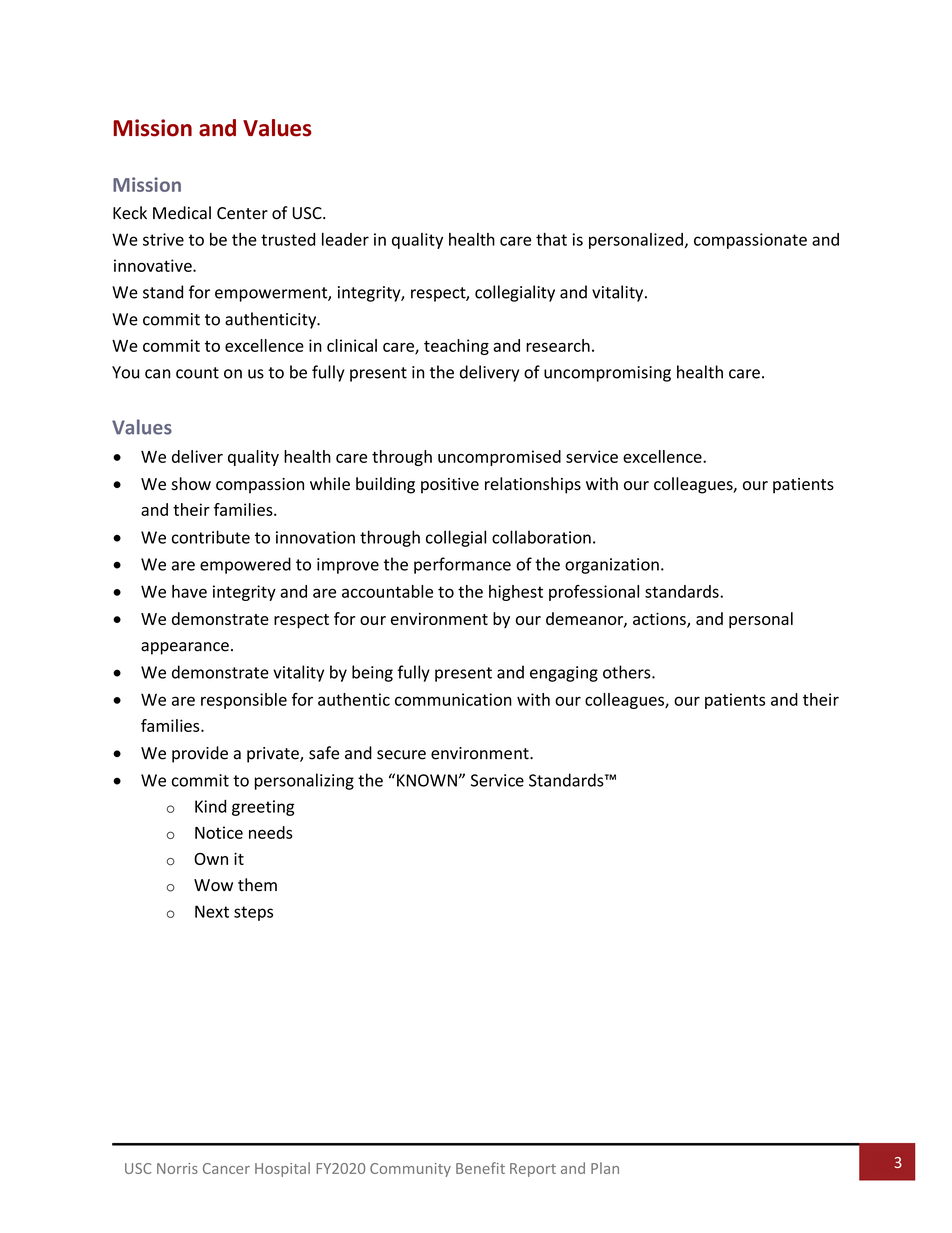 Image resolution: width=952 pixels, height=1233 pixels. I want to click on appearance, so click(185, 648).
